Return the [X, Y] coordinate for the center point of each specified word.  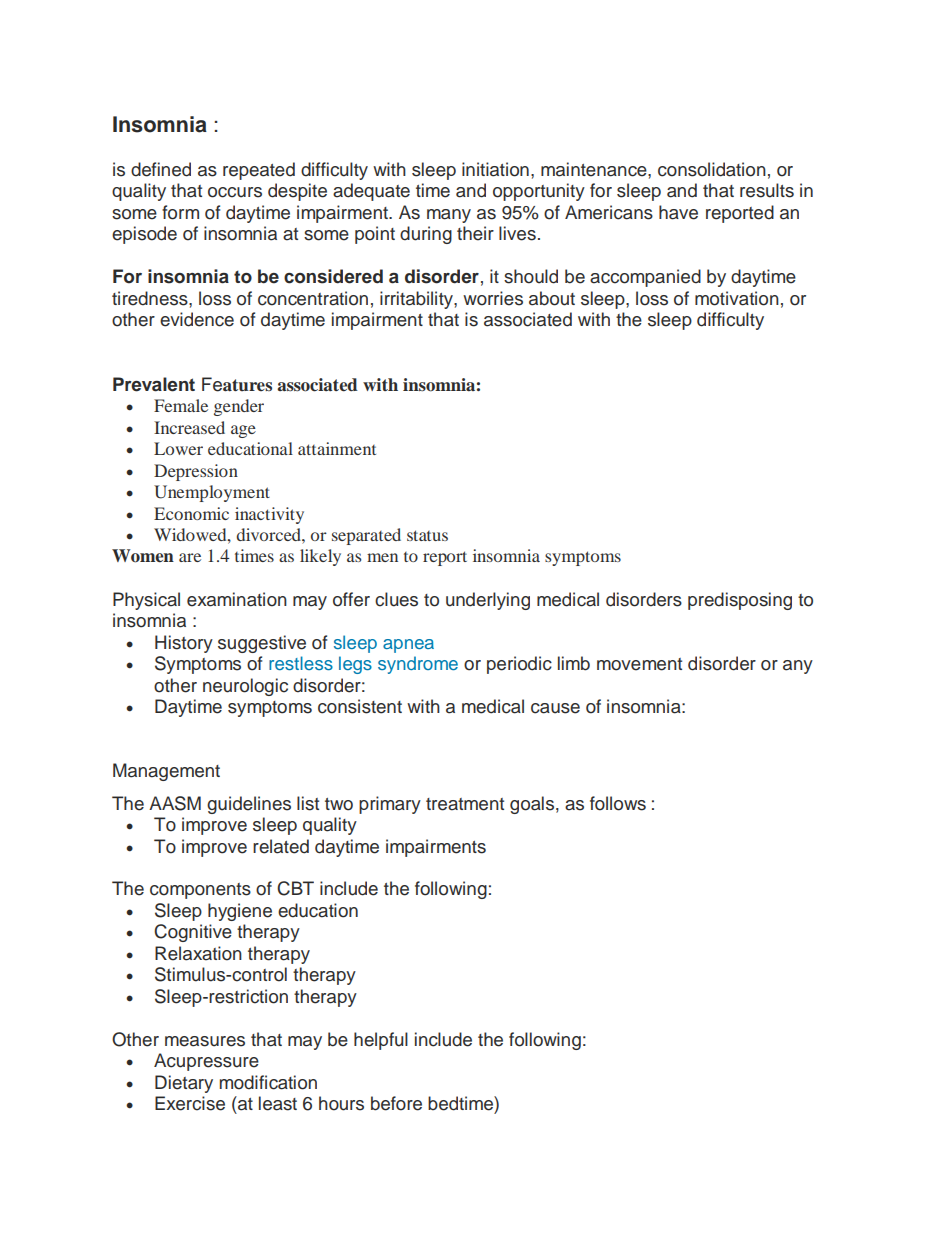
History [184, 644]
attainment [337, 448]
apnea [408, 646]
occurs [235, 192]
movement [639, 664]
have [678, 212]
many [449, 216]
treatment [465, 804]
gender [239, 407]
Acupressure [206, 1062]
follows [618, 803]
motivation [737, 298]
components [200, 891]
